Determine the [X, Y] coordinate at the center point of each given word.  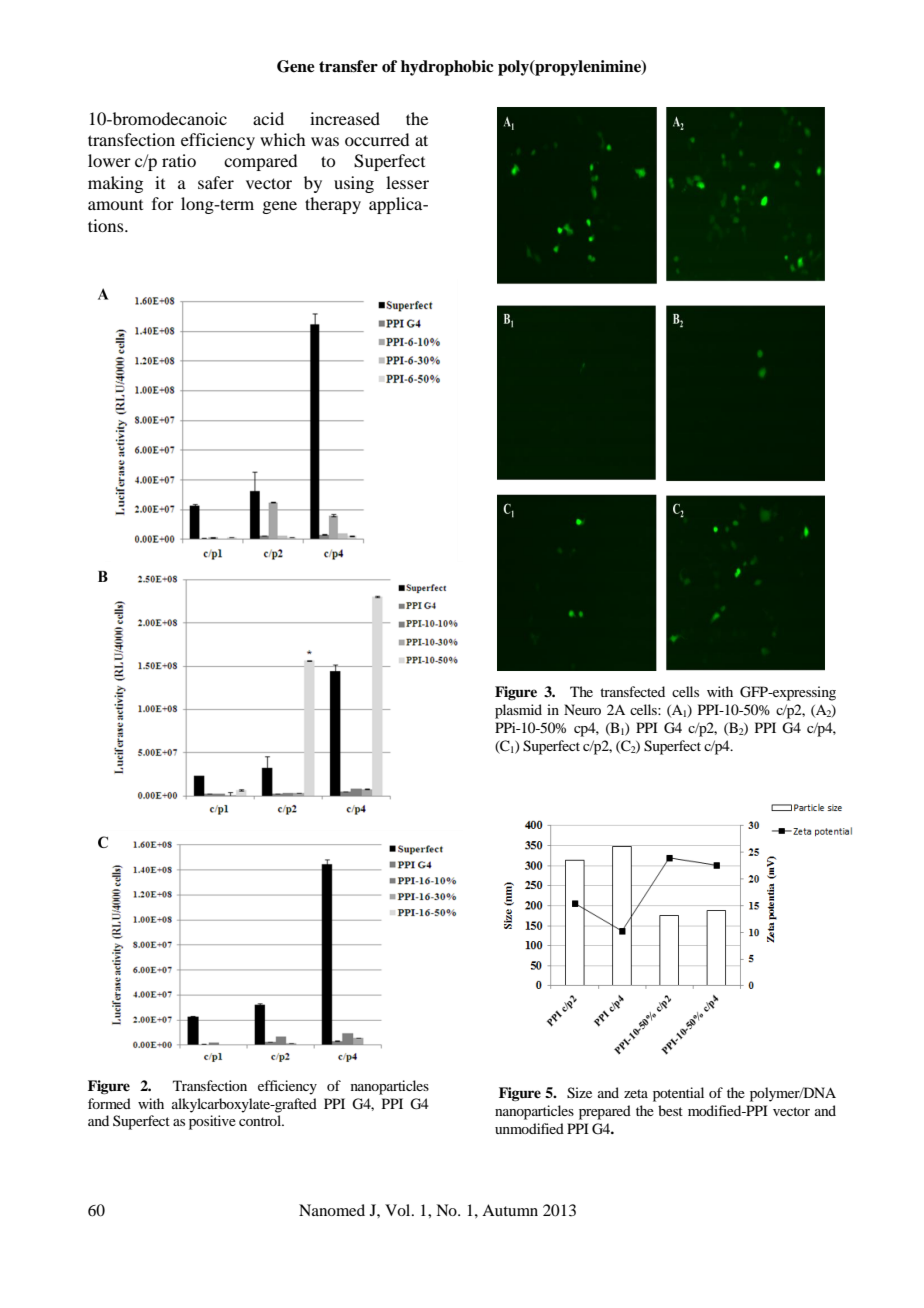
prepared [605, 1112]
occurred [377, 139]
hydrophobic [447, 68]
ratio [179, 160]
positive [212, 1122]
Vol [399, 1210]
